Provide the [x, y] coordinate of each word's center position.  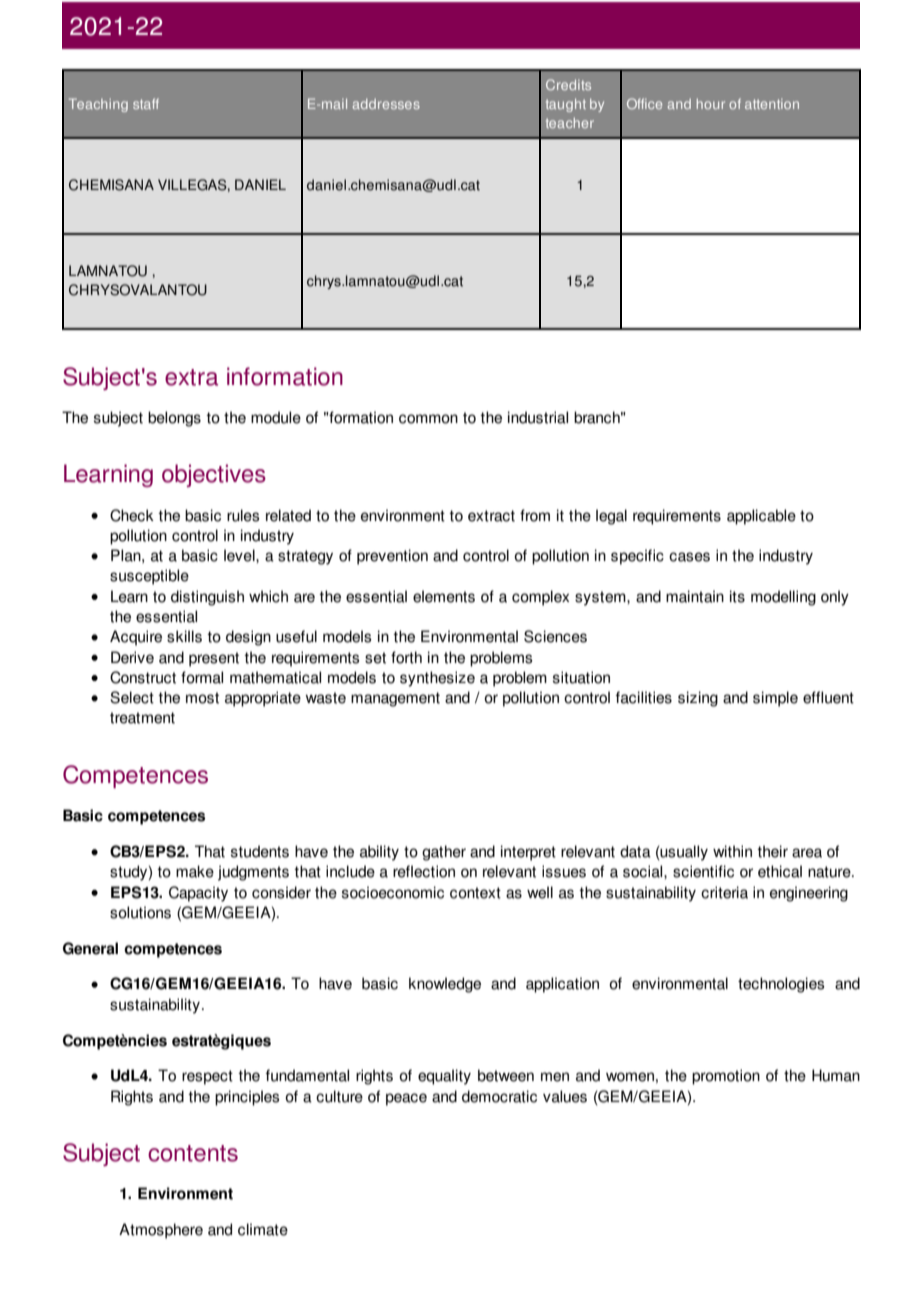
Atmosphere [161, 1231]
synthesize [437, 679]
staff [146, 103]
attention [772, 104]
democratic [499, 1096]
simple [775, 699]
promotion [726, 1077]
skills [184, 636]
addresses [386, 104]
